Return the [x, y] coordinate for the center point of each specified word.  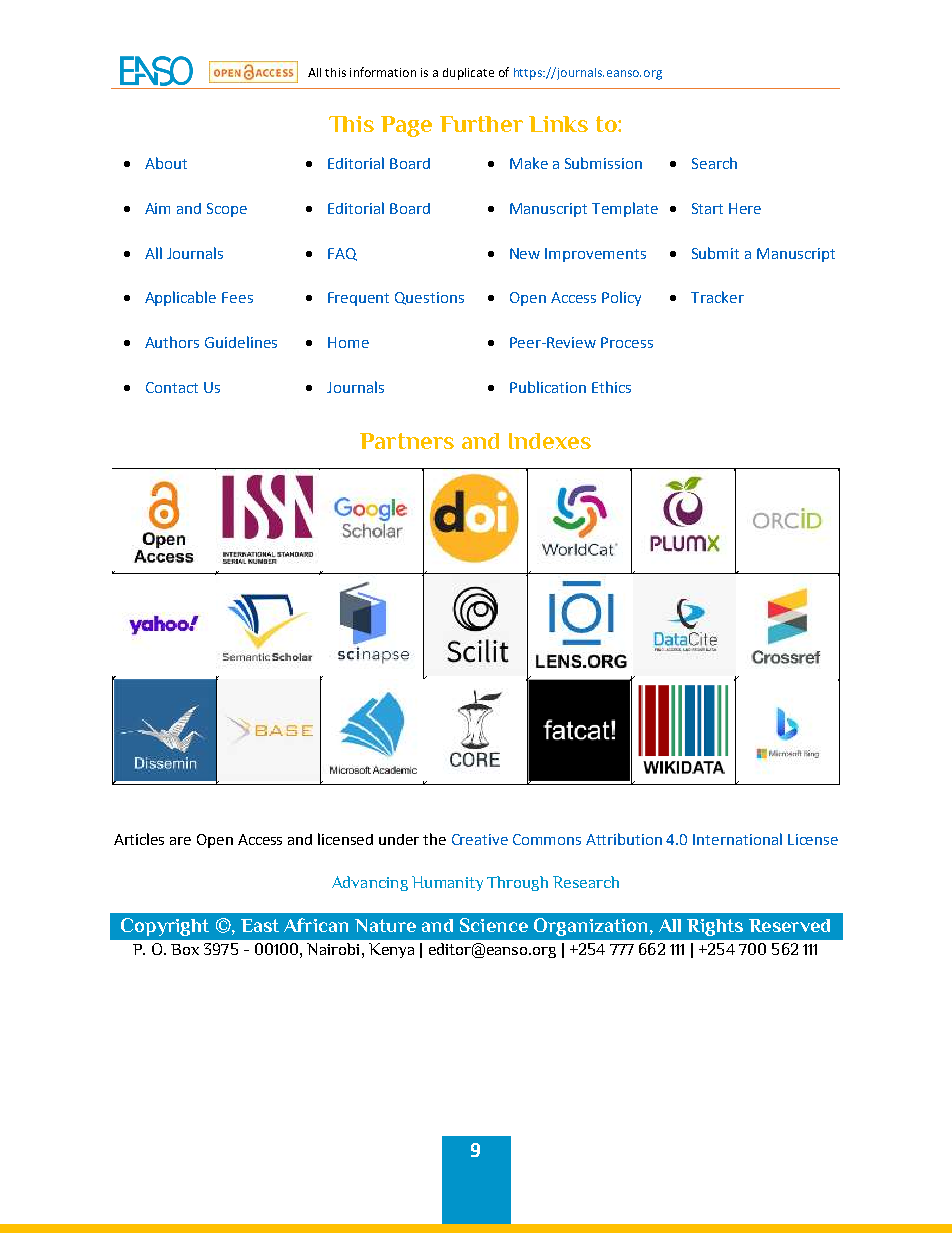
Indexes [550, 441]
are [180, 841]
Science [494, 925]
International [737, 839]
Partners [407, 441]
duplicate [468, 74]
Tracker [717, 297]
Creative [480, 839]
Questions [429, 298]
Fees [237, 297]
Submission [603, 163]
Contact [172, 387]
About [166, 163]
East [260, 925]
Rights [715, 927]
